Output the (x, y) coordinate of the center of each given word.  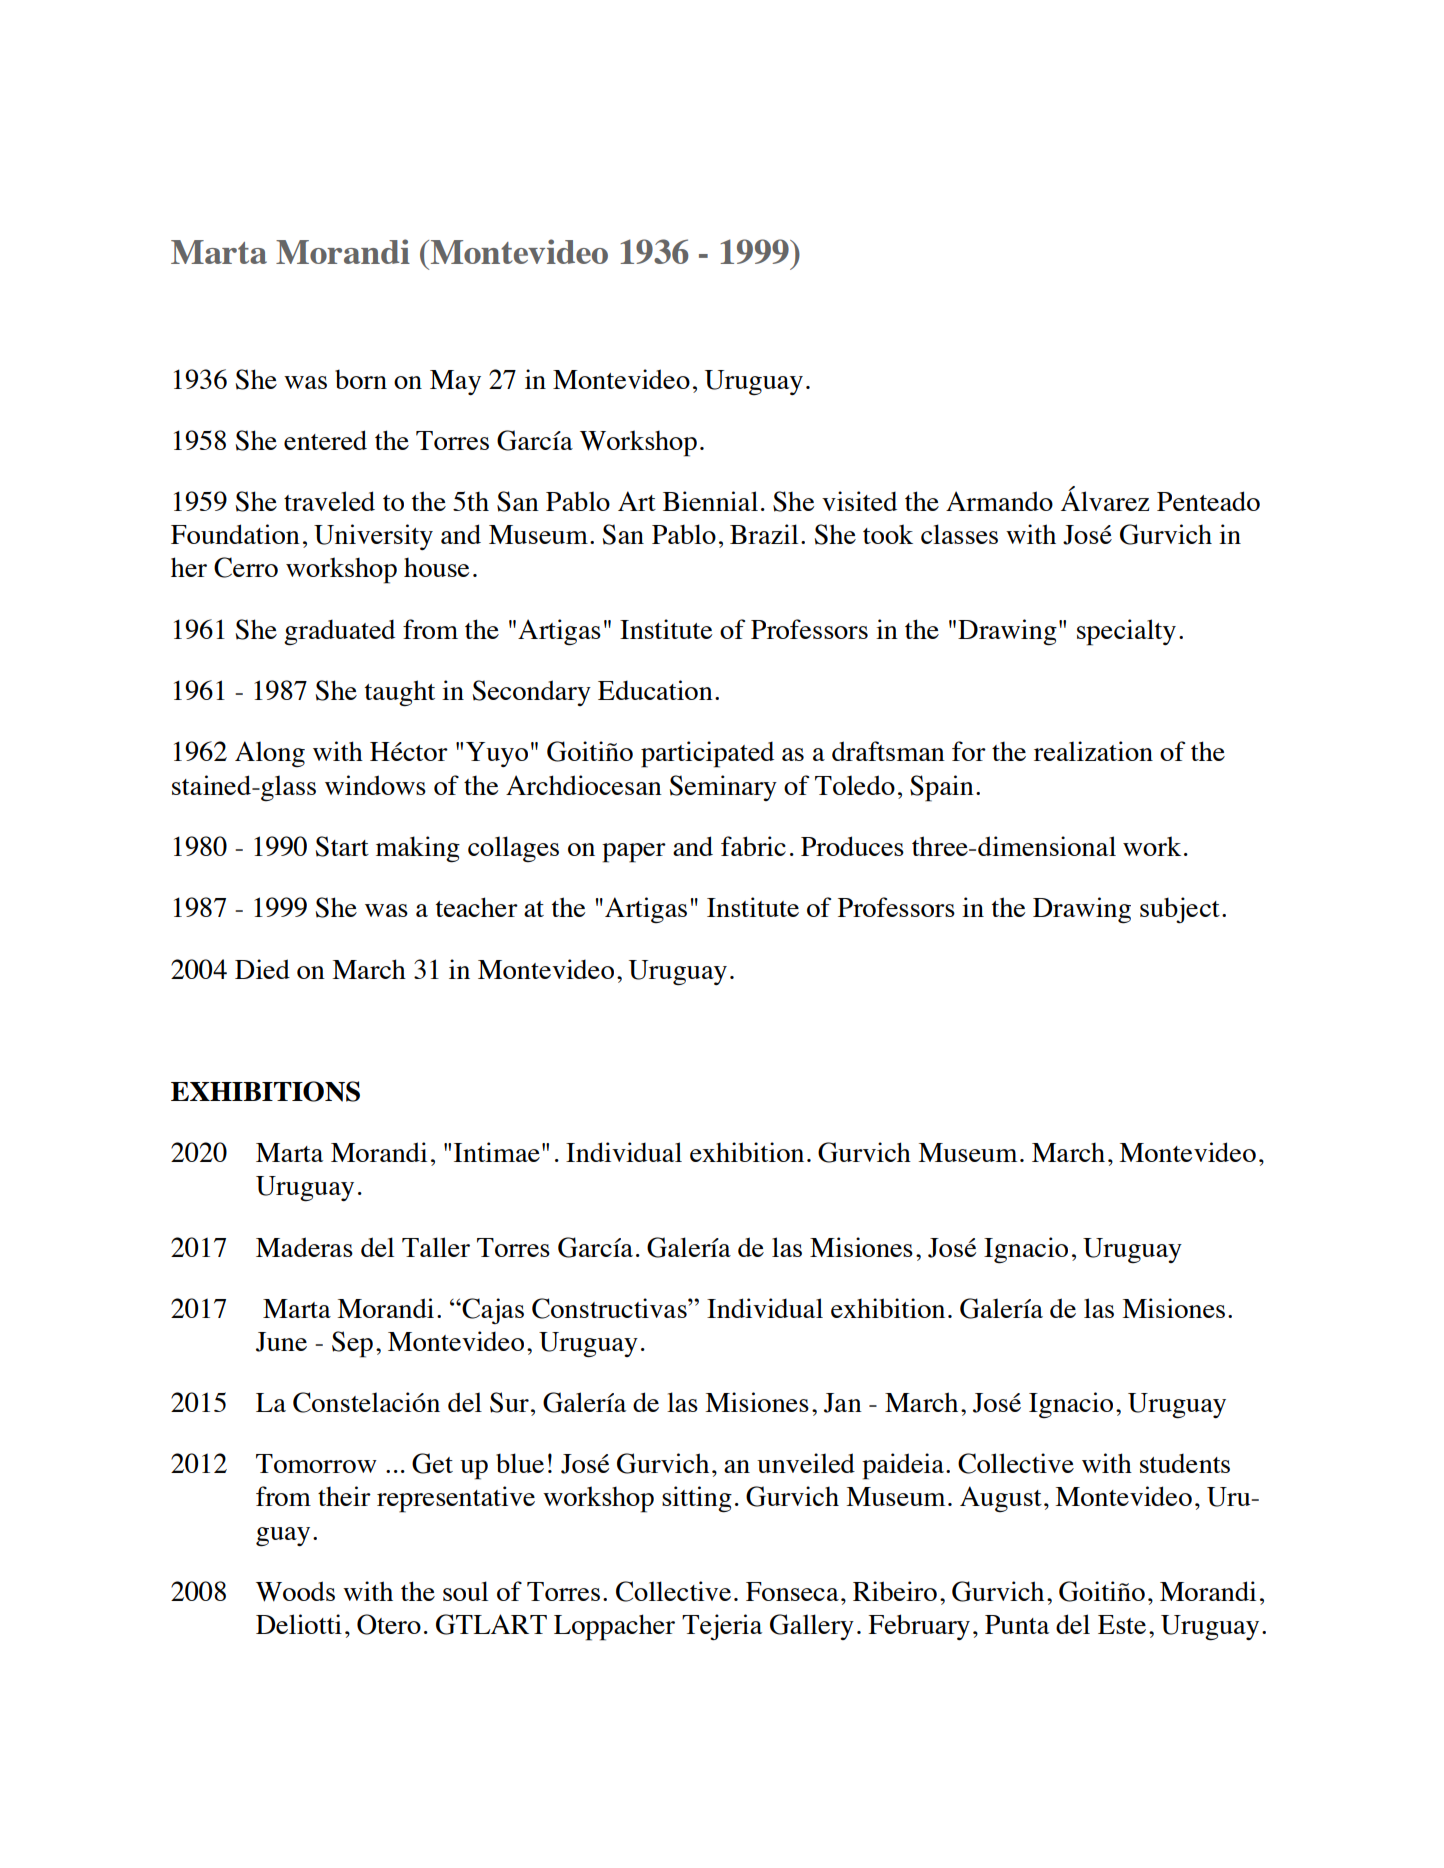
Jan (843, 1403)
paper (634, 853)
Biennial (710, 501)
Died (262, 969)
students (1185, 1463)
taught (400, 693)
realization (1093, 751)
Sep (352, 1344)
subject (1180, 910)
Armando (999, 501)
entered (325, 440)
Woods (295, 1591)
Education (655, 690)
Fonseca (792, 1591)
